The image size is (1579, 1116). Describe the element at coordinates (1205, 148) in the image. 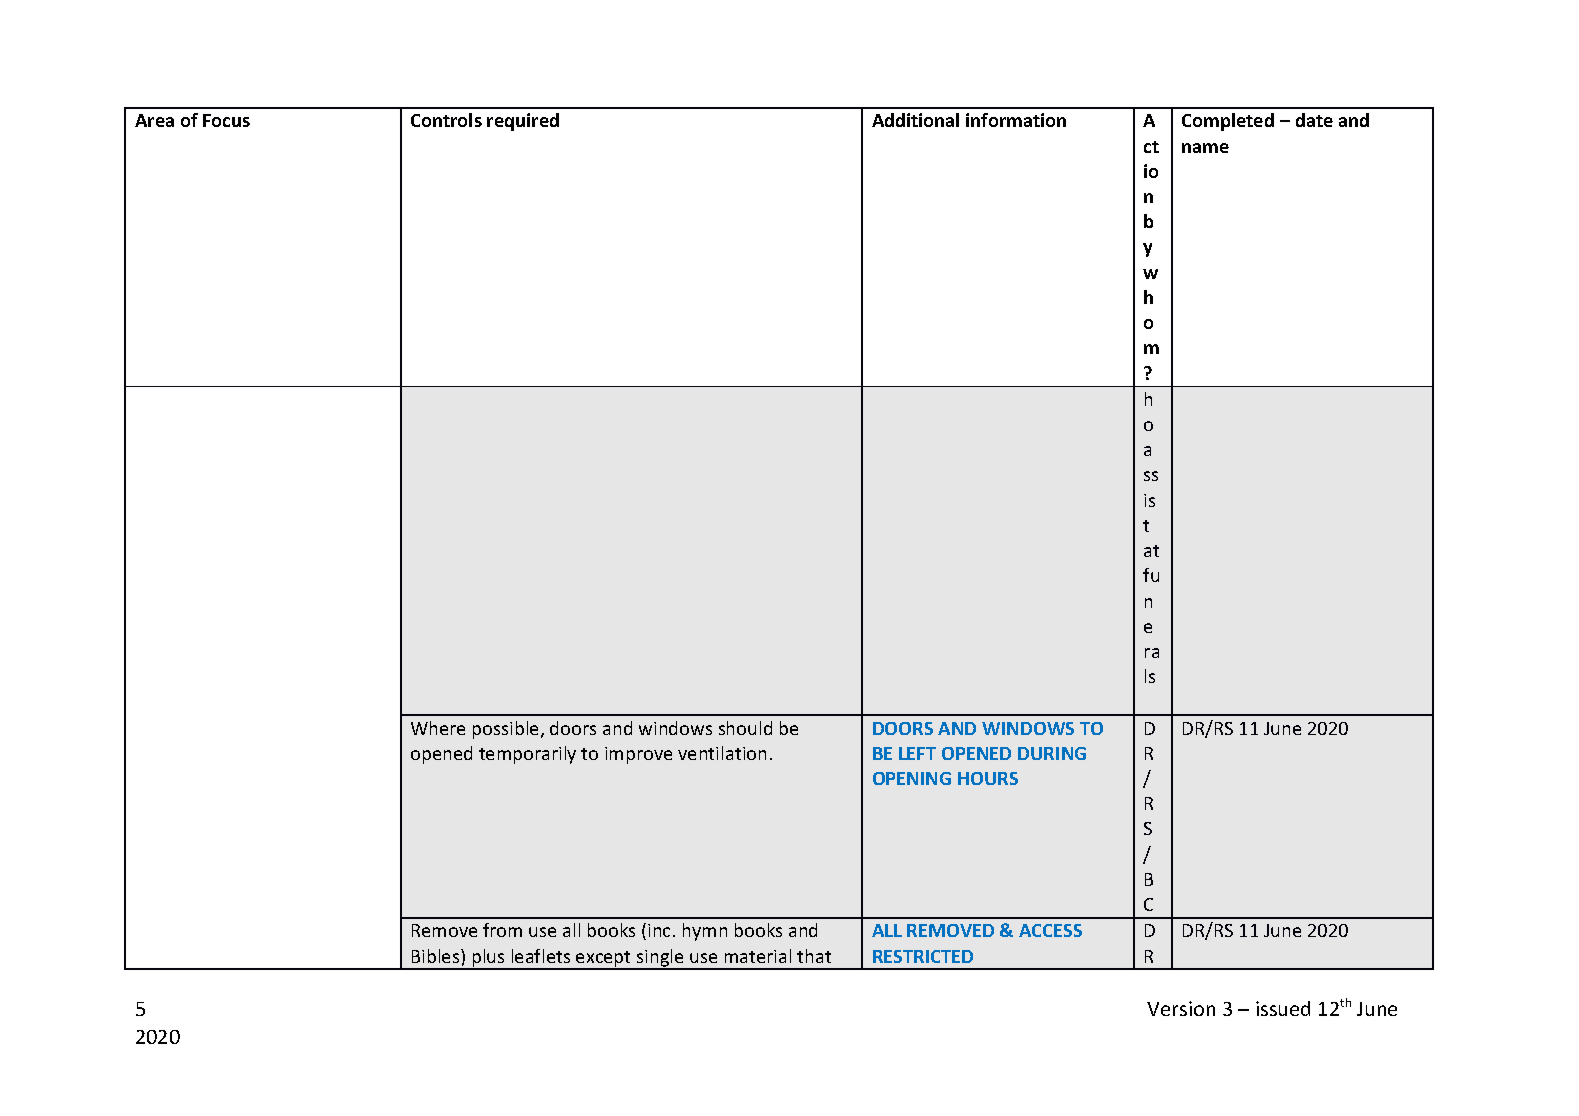

I see `name` at that location.
